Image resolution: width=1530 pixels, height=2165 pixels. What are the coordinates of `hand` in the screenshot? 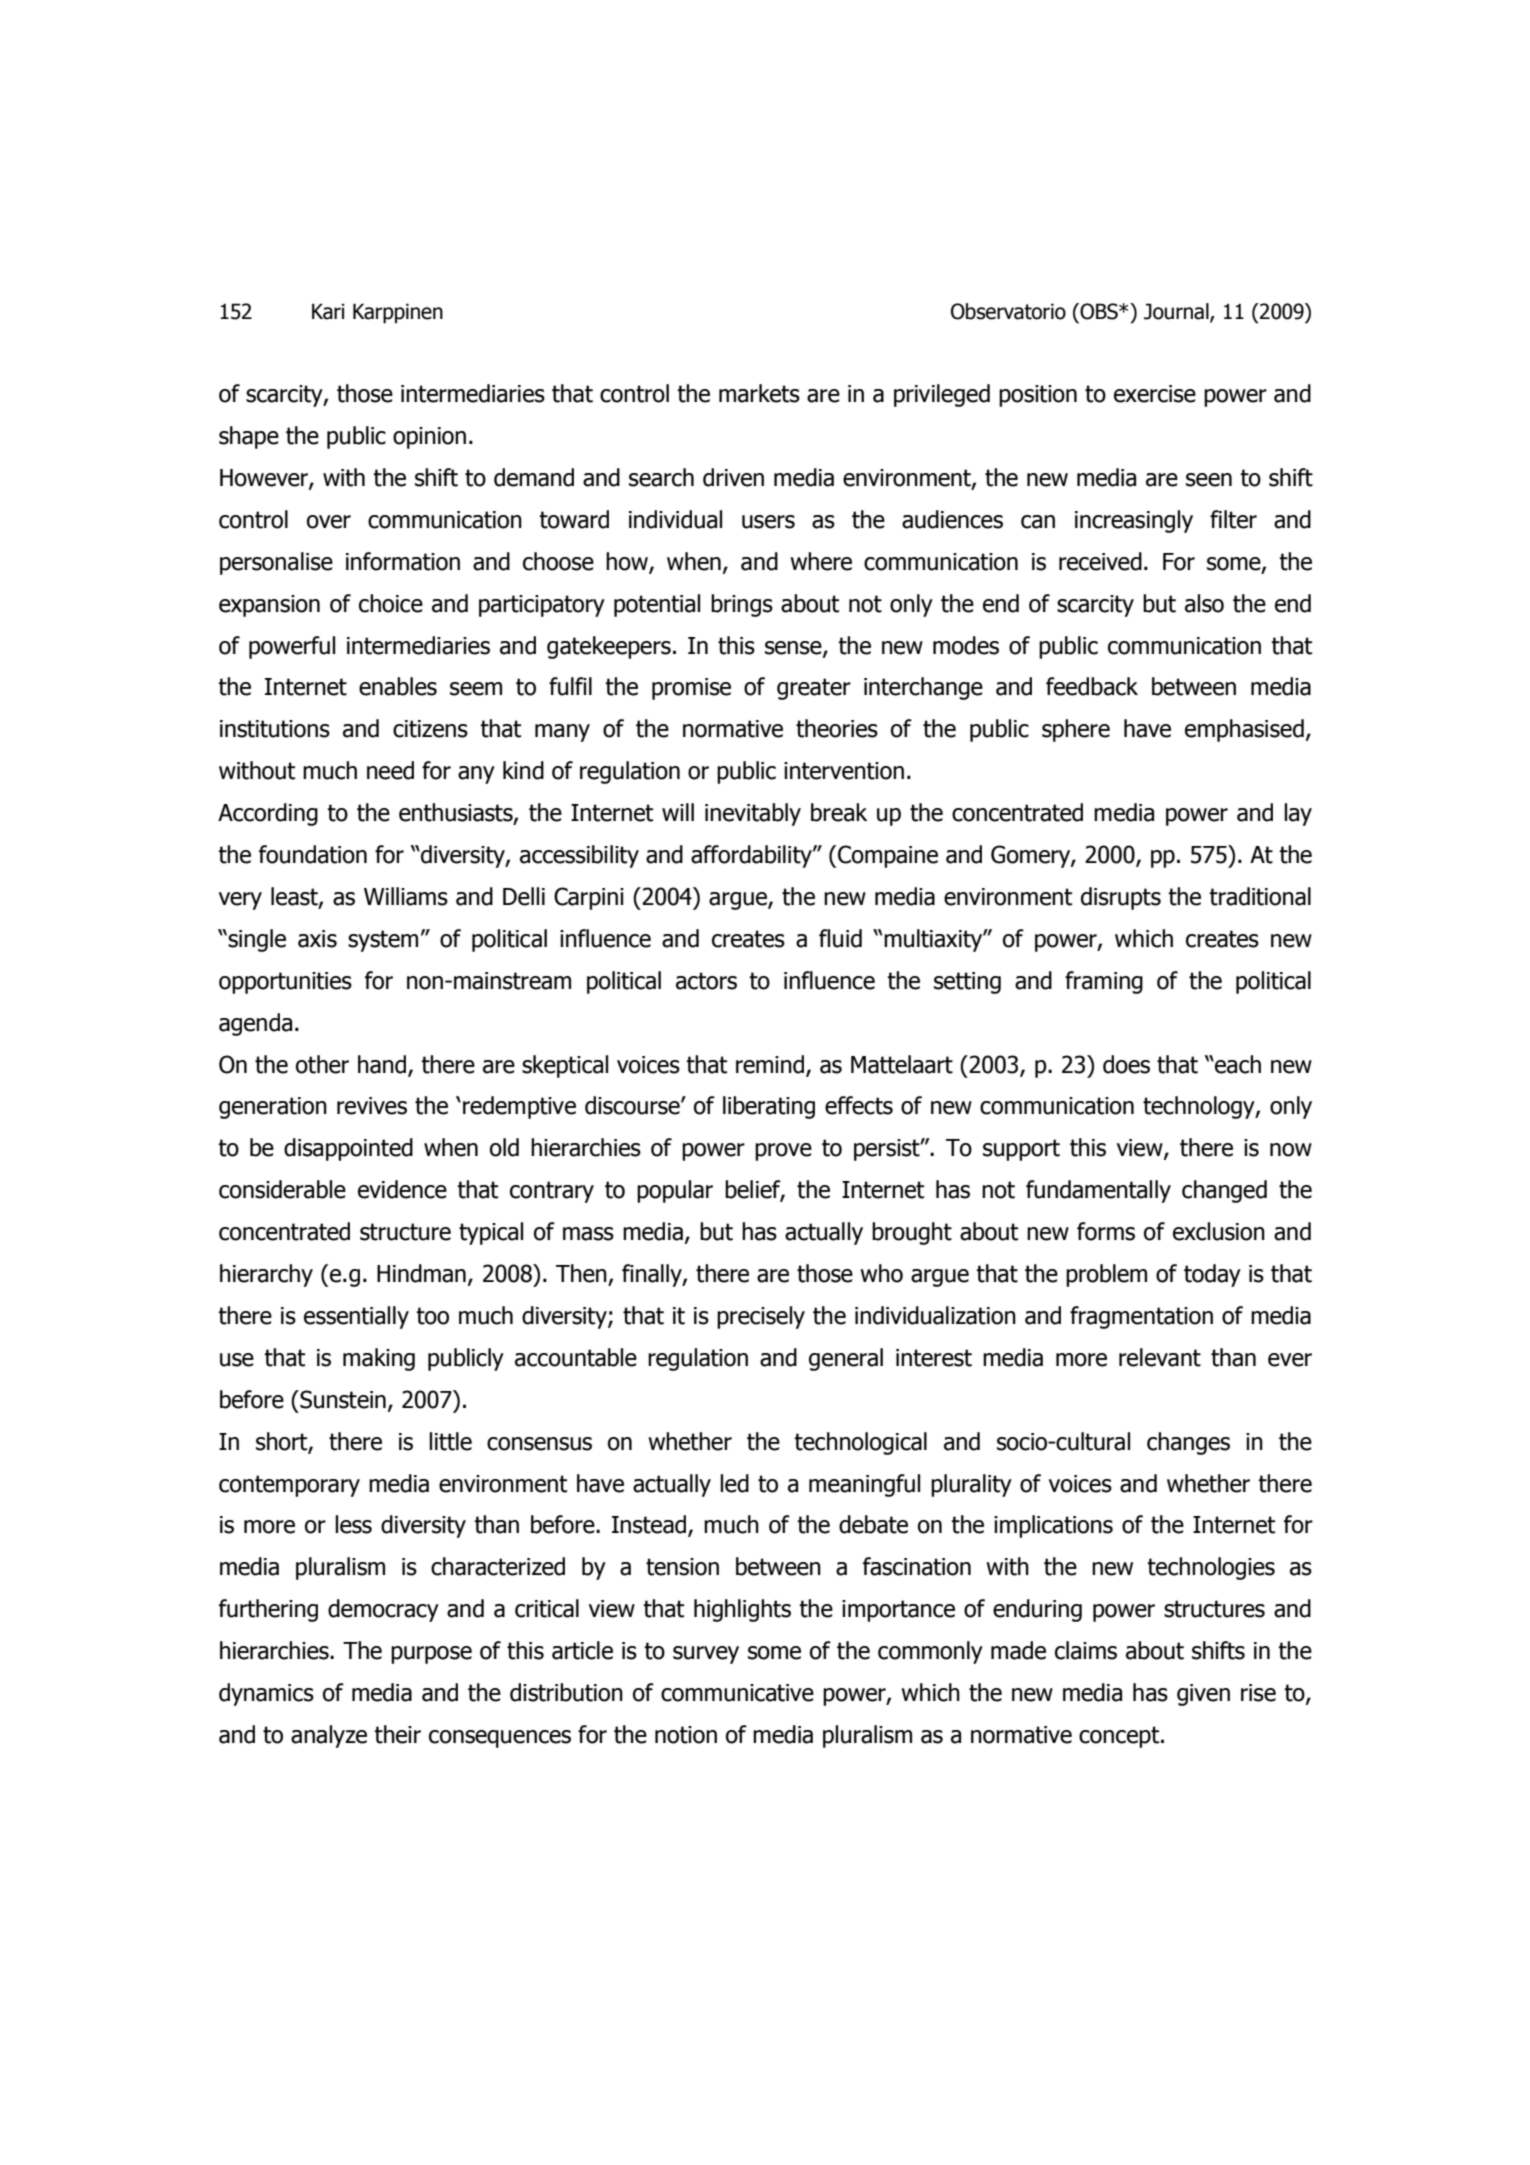 It's located at (382, 1064).
